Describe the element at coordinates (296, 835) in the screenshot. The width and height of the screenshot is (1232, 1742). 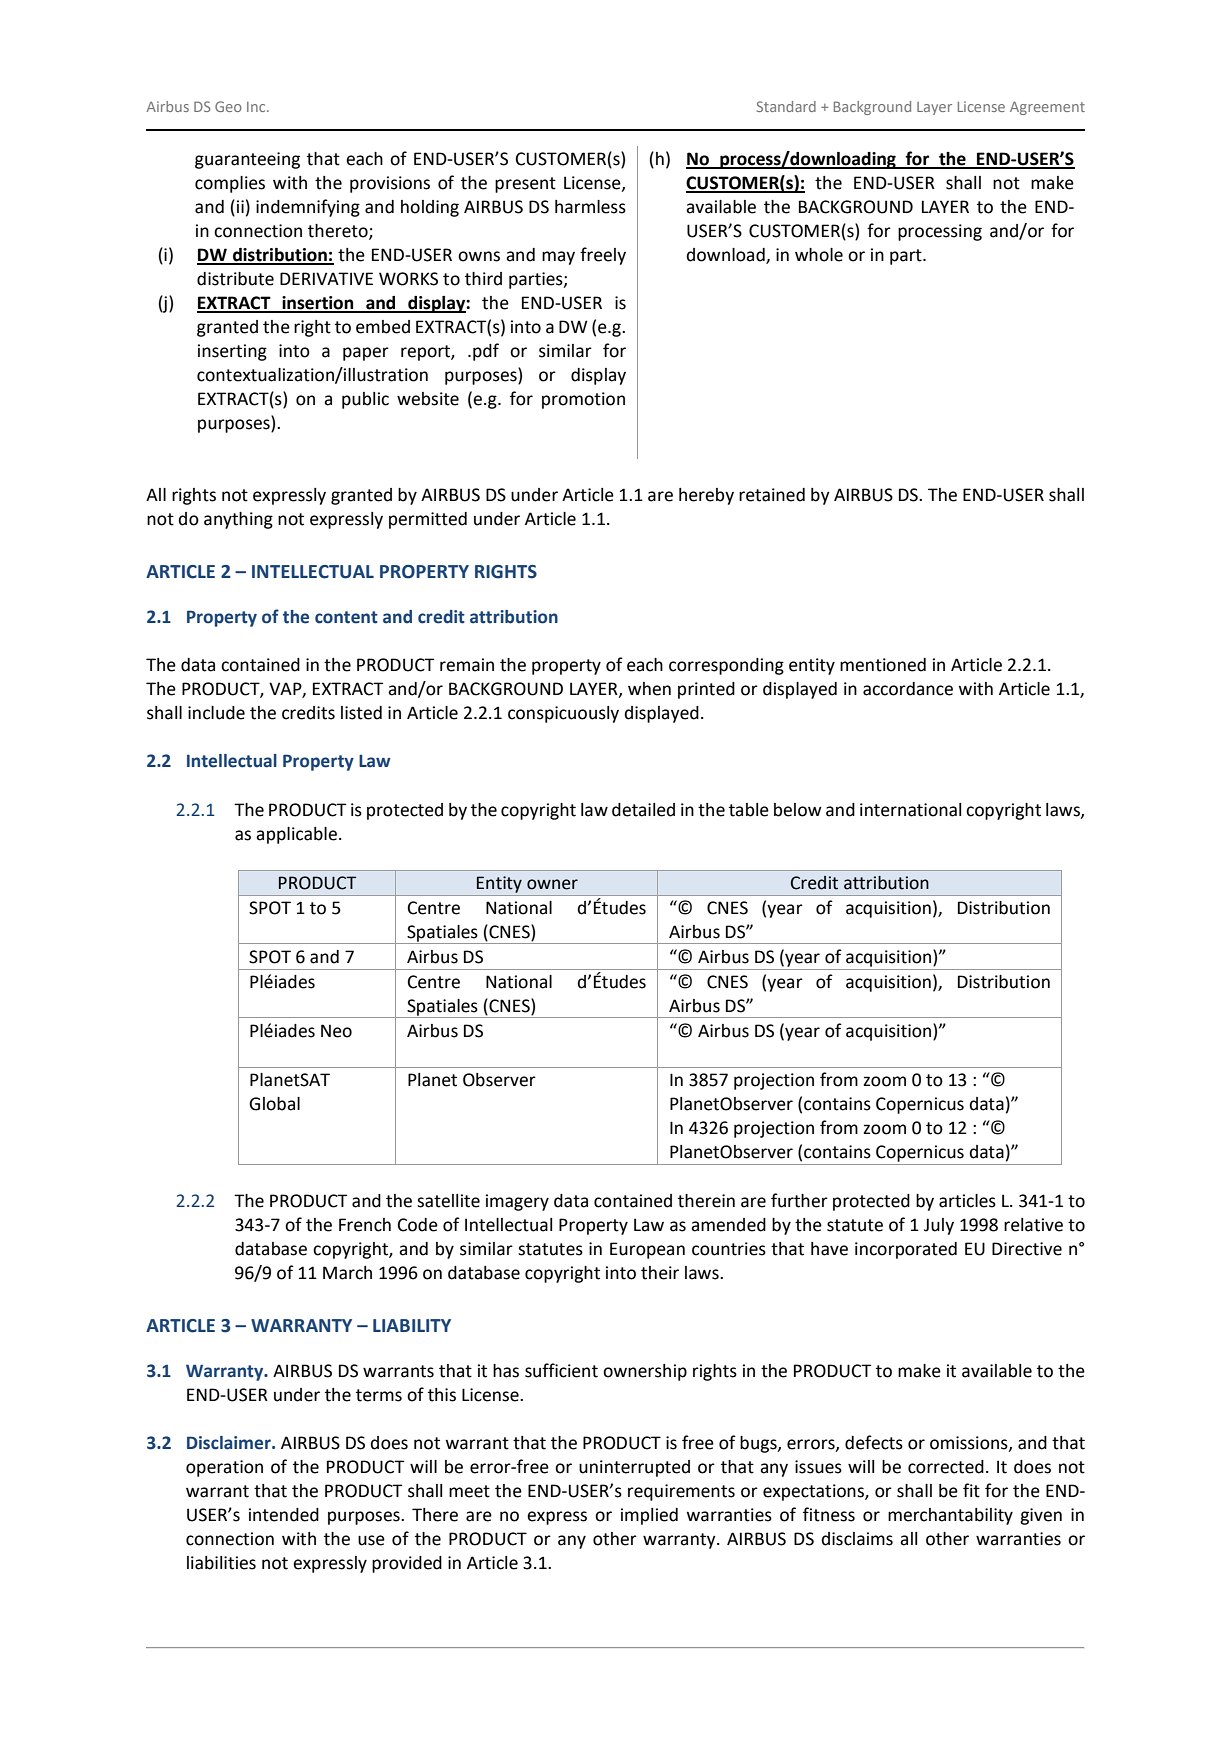
I see `applicable` at that location.
